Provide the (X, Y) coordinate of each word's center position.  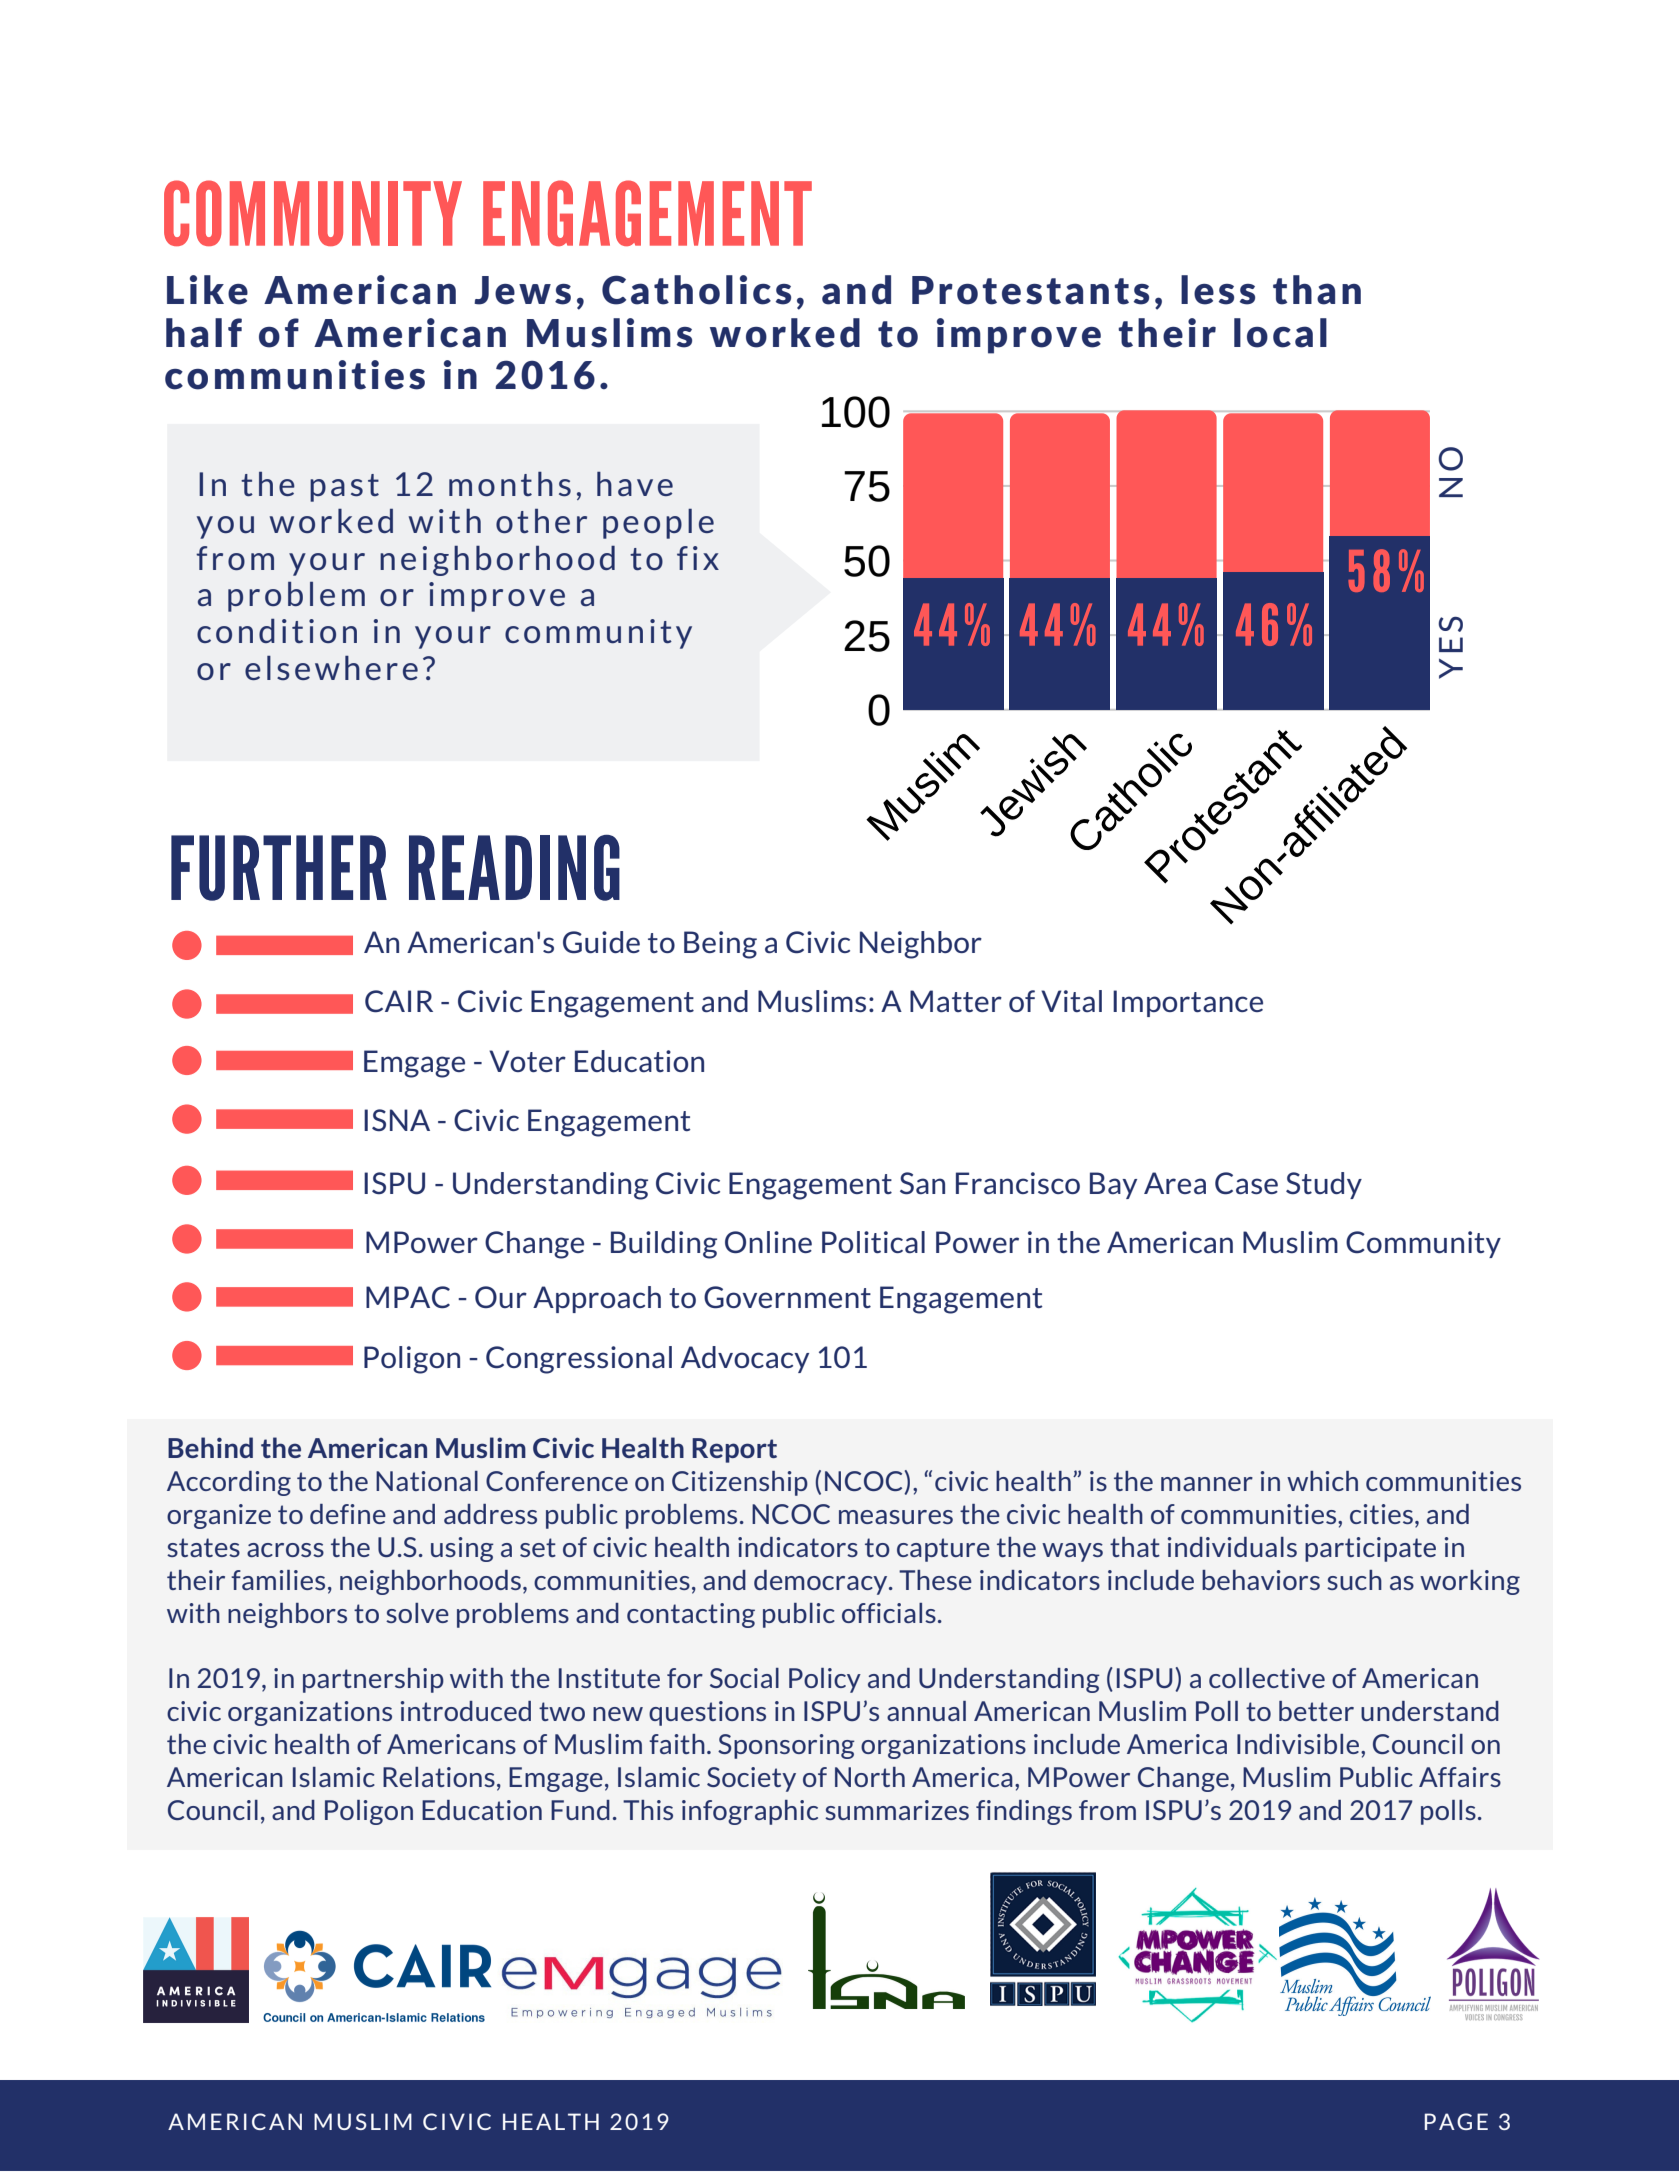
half (204, 333)
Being (720, 945)
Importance (1188, 1003)
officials (889, 1613)
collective (1267, 1678)
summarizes (897, 1810)
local (1280, 333)
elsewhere (331, 668)
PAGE (1456, 2121)
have (635, 484)
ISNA (397, 1120)
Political (873, 1242)
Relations (439, 1777)
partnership (373, 1680)
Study (1324, 1185)
